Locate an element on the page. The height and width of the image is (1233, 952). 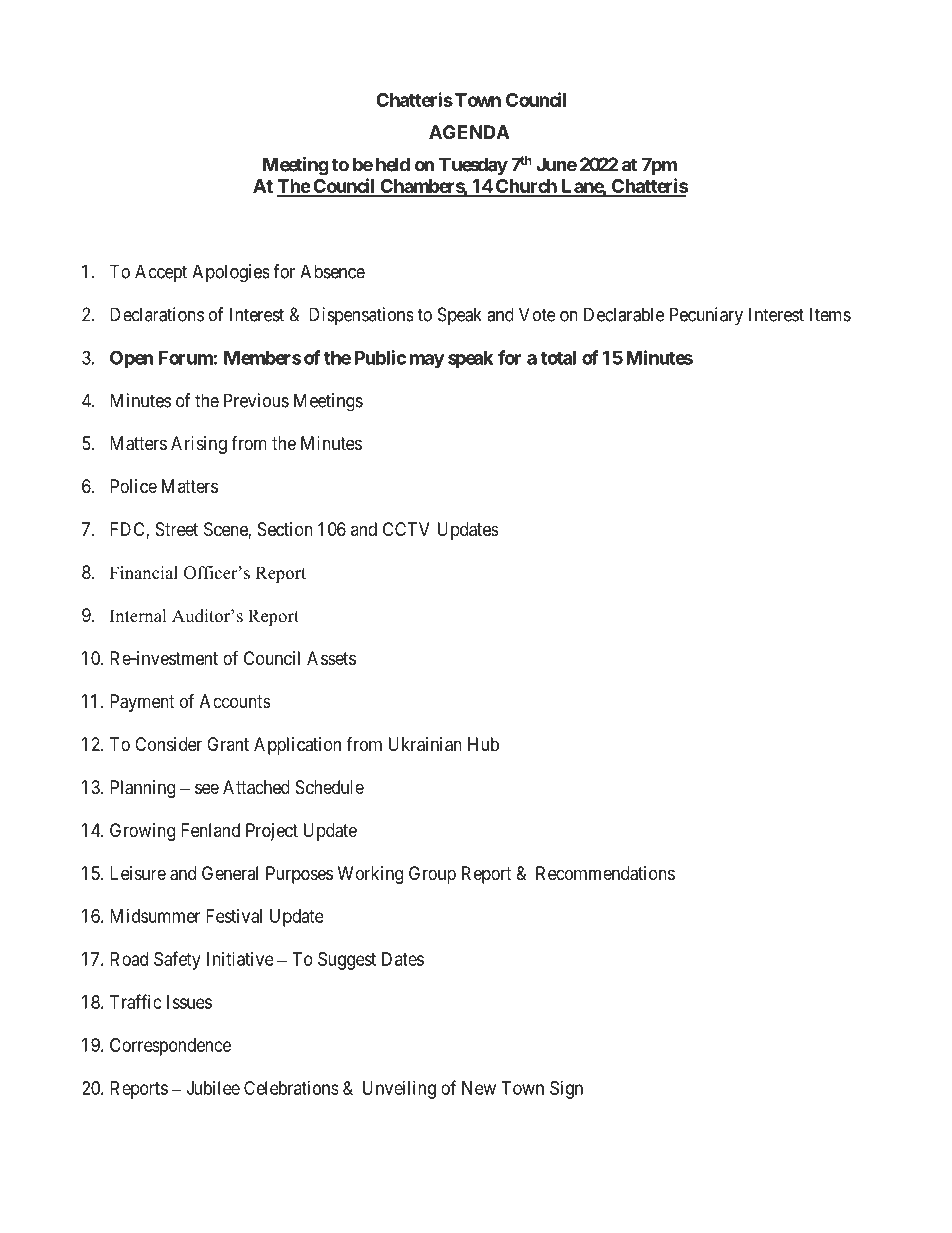
Tuesday is located at coordinates (473, 166).
